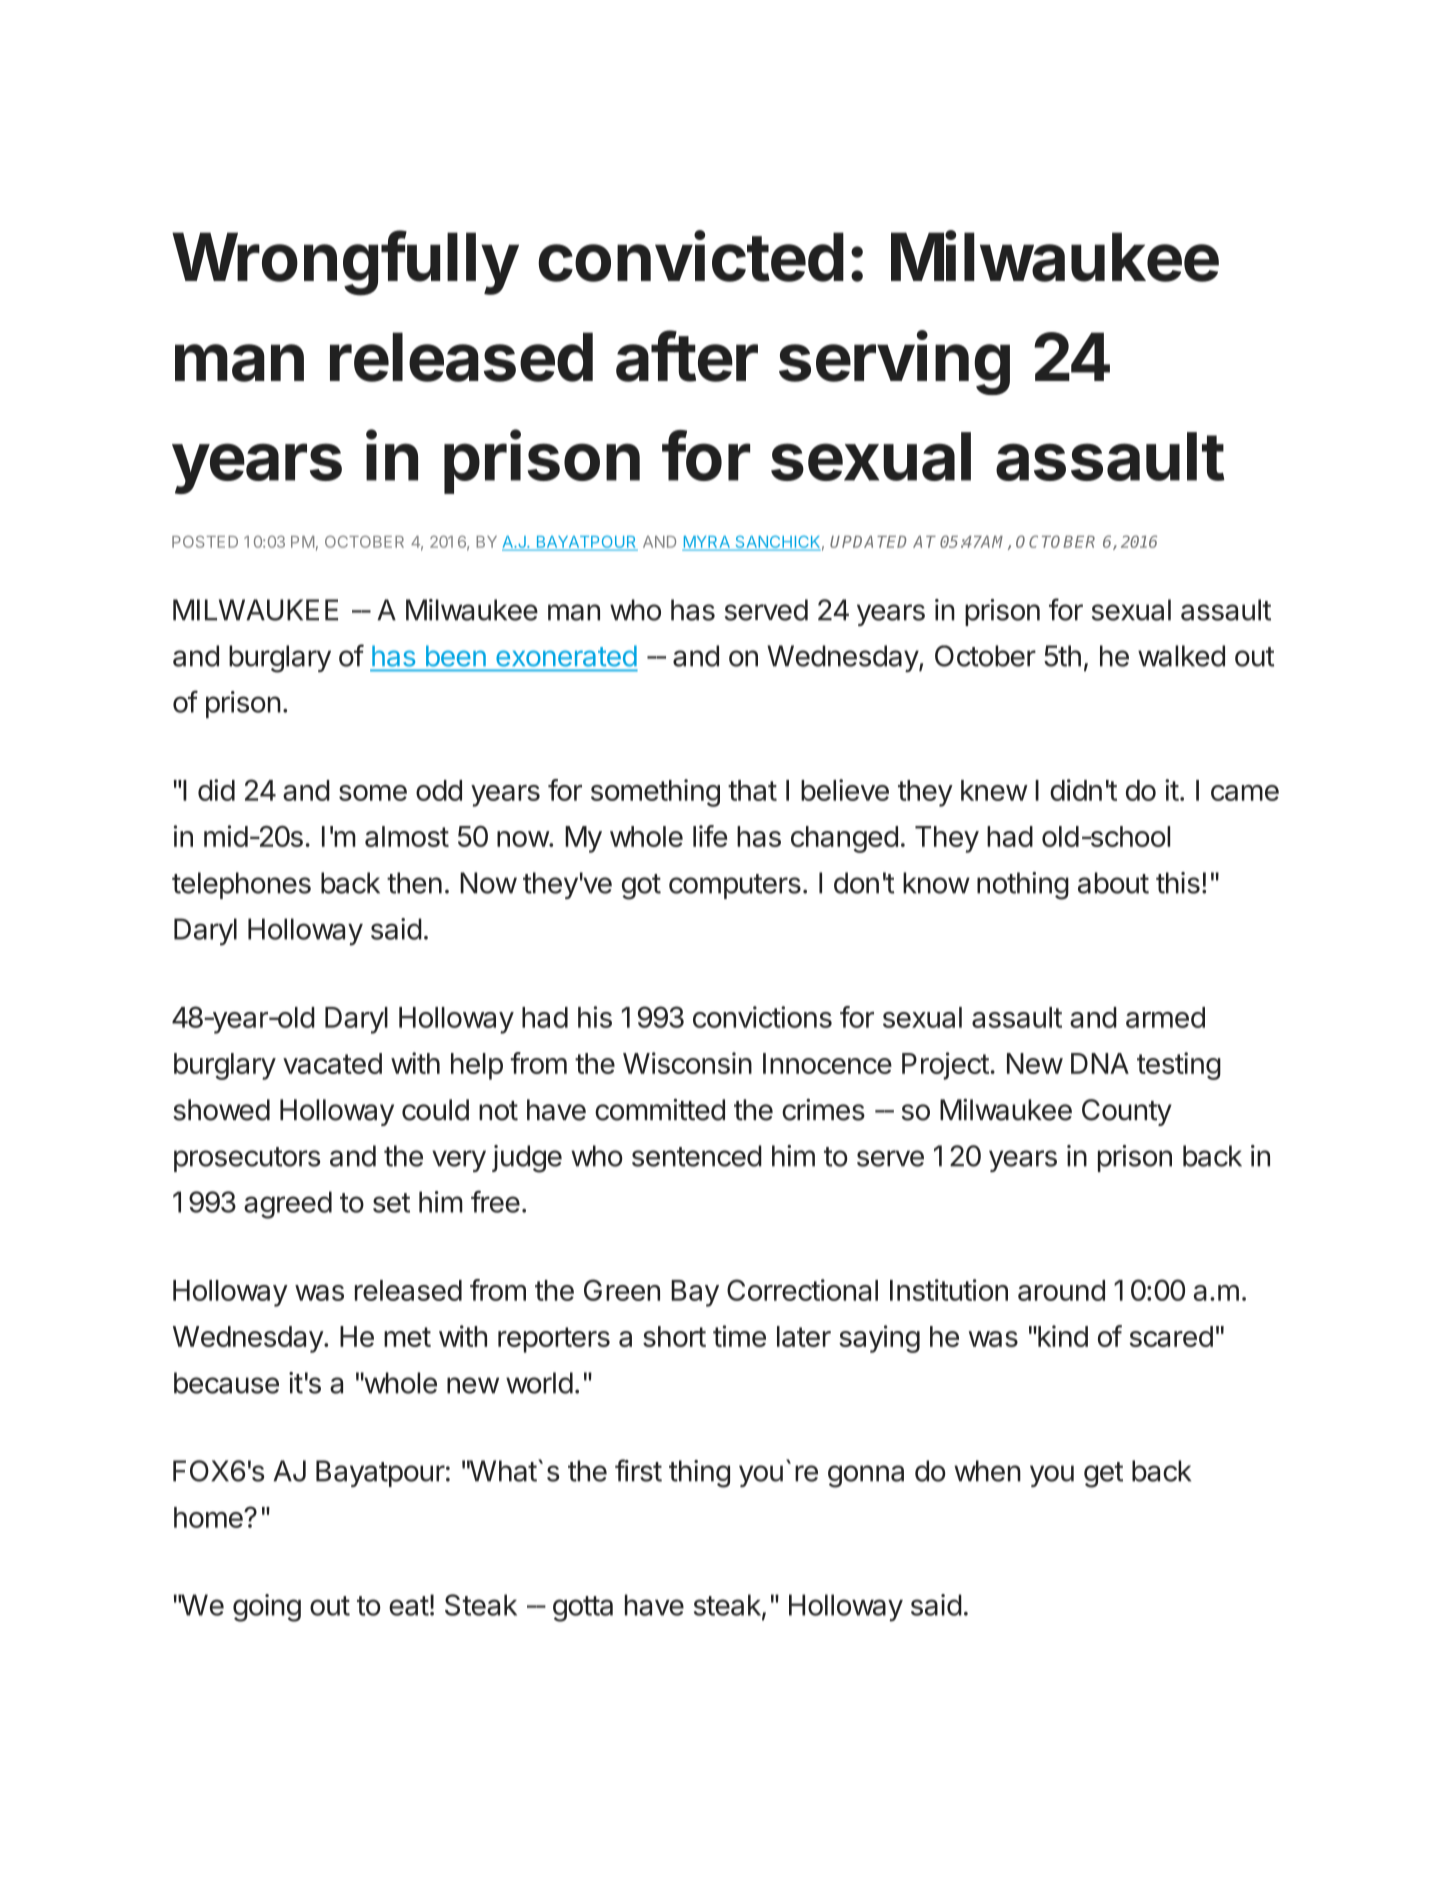 Image resolution: width=1452 pixels, height=1879 pixels. I want to click on been, so click(456, 656).
